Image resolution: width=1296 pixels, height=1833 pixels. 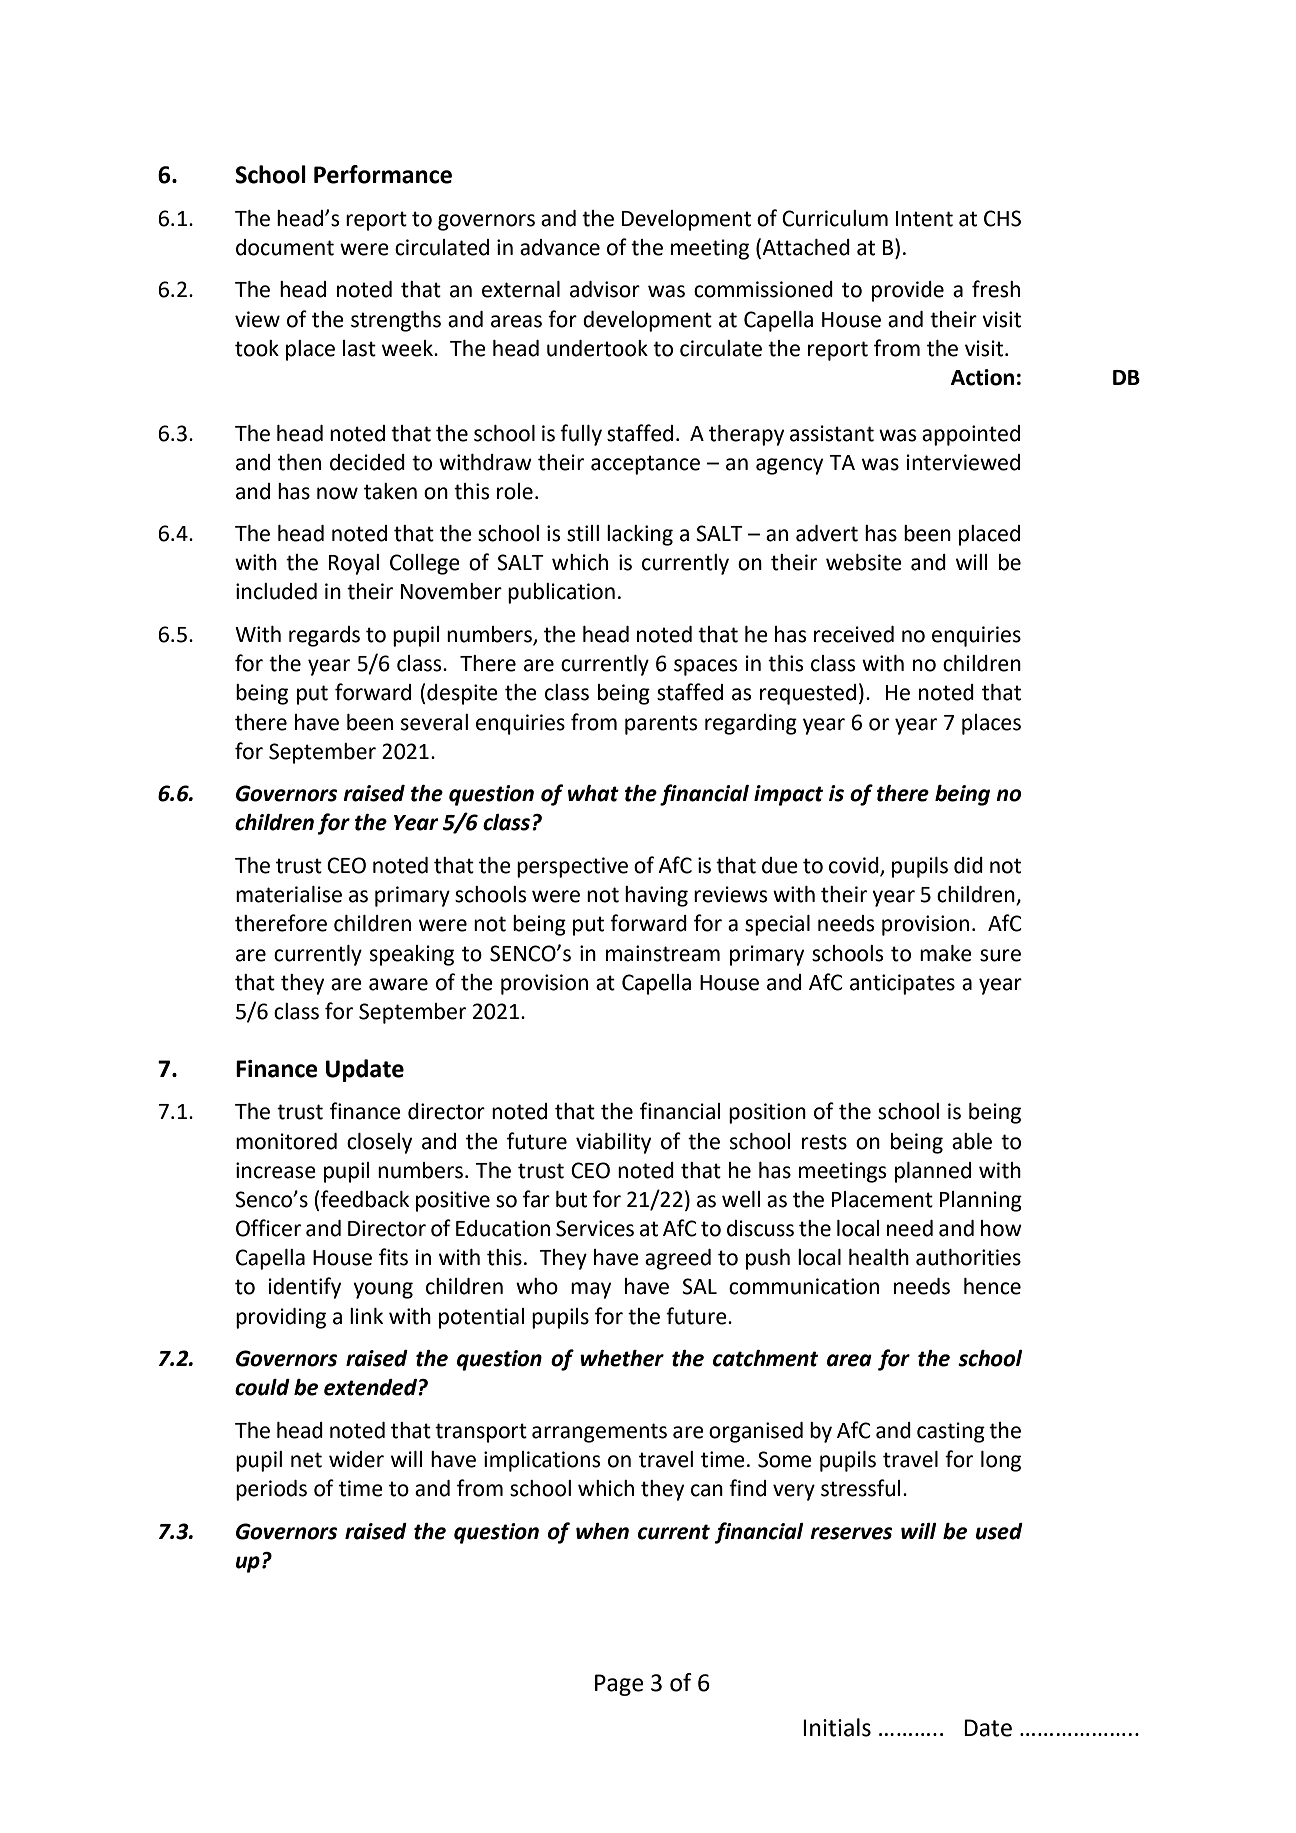 I want to click on make, so click(x=946, y=953).
